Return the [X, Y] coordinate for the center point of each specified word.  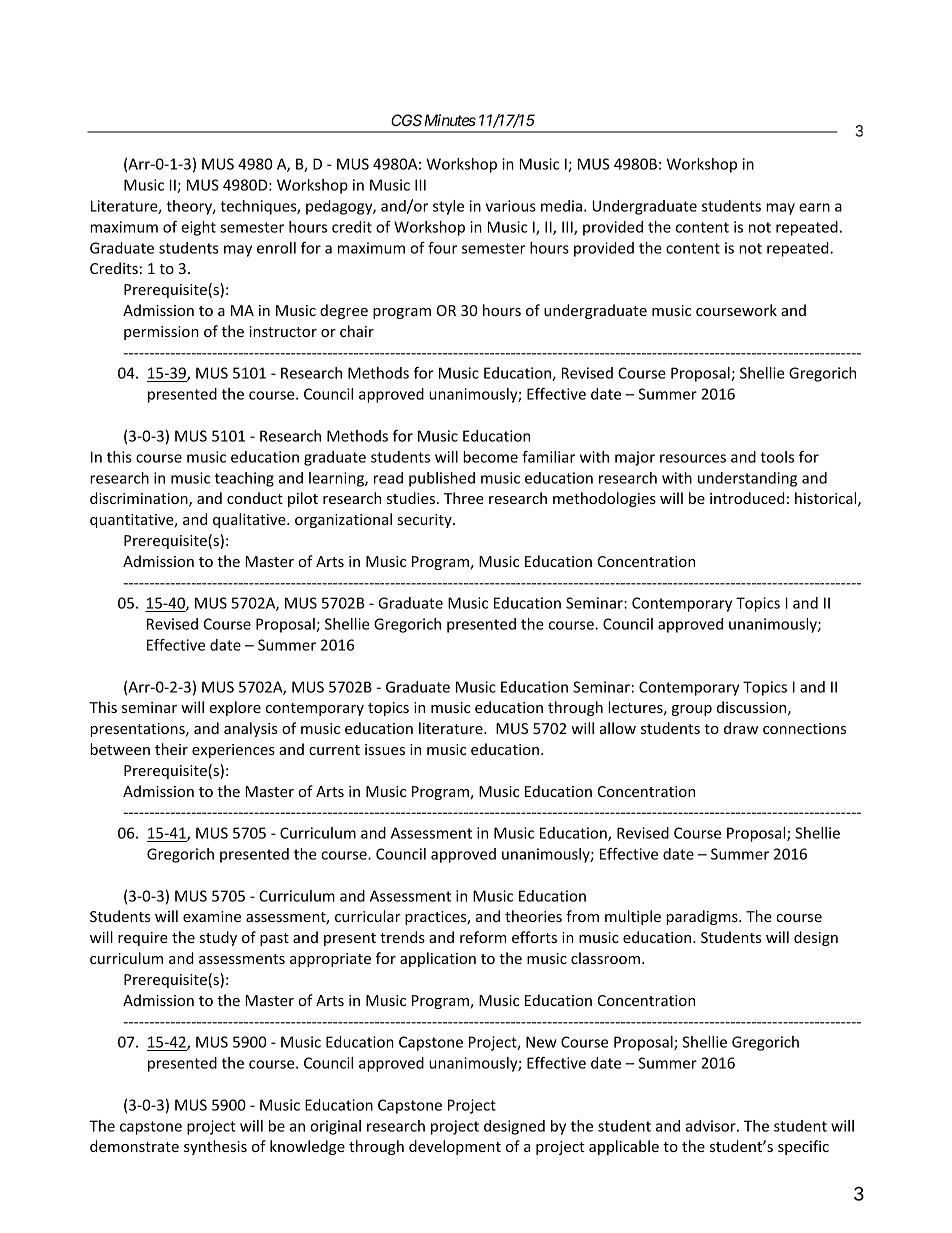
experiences [233, 751]
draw [741, 728]
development [455, 1147]
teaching [244, 479]
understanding [747, 479]
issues [385, 749]
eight [198, 228]
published [442, 479]
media [561, 206]
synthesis [215, 1147]
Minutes [450, 120]
